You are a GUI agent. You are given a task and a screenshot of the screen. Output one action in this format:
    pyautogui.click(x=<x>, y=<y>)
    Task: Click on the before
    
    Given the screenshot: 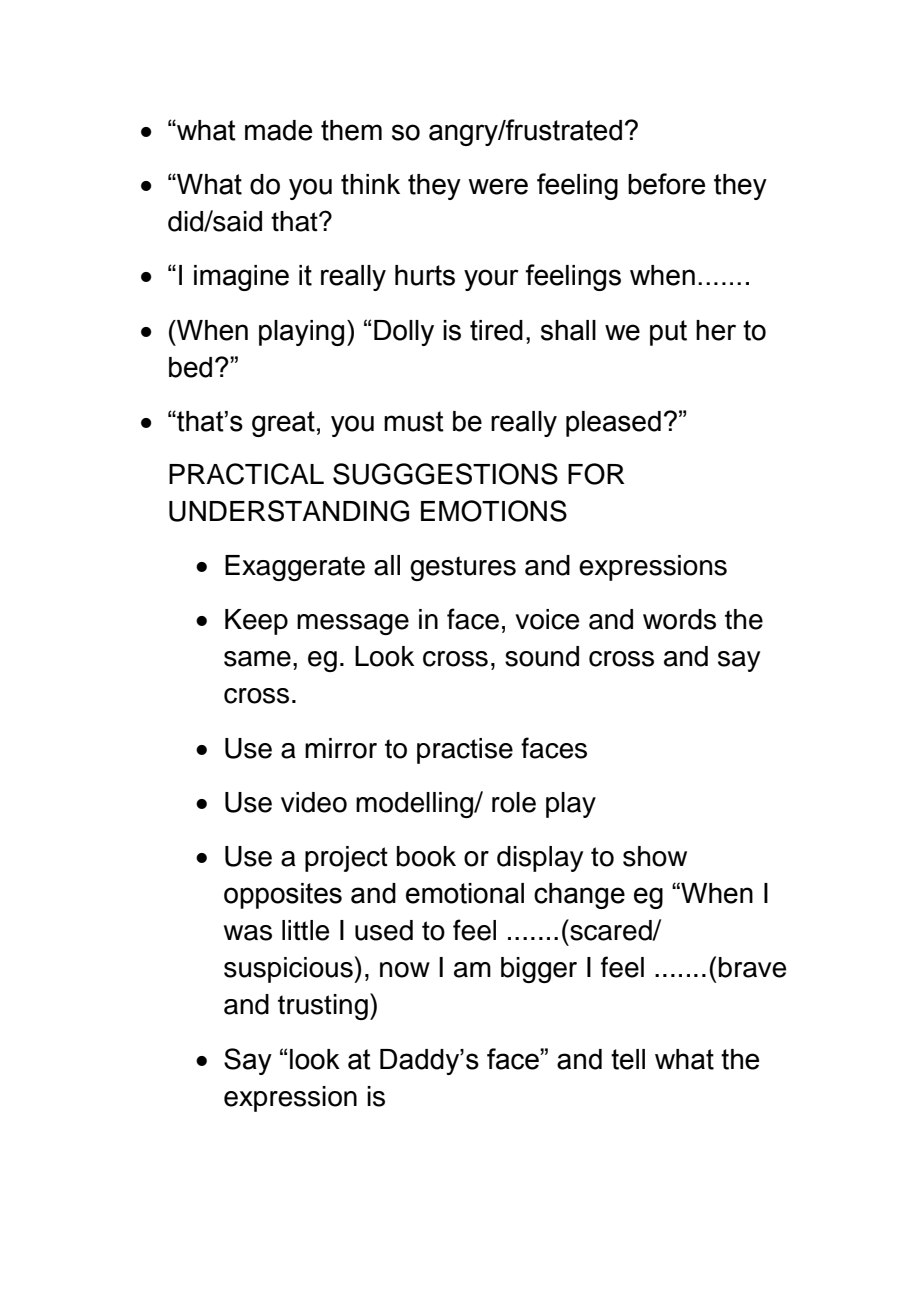 What is the action you would take?
    pyautogui.click(x=666, y=184)
